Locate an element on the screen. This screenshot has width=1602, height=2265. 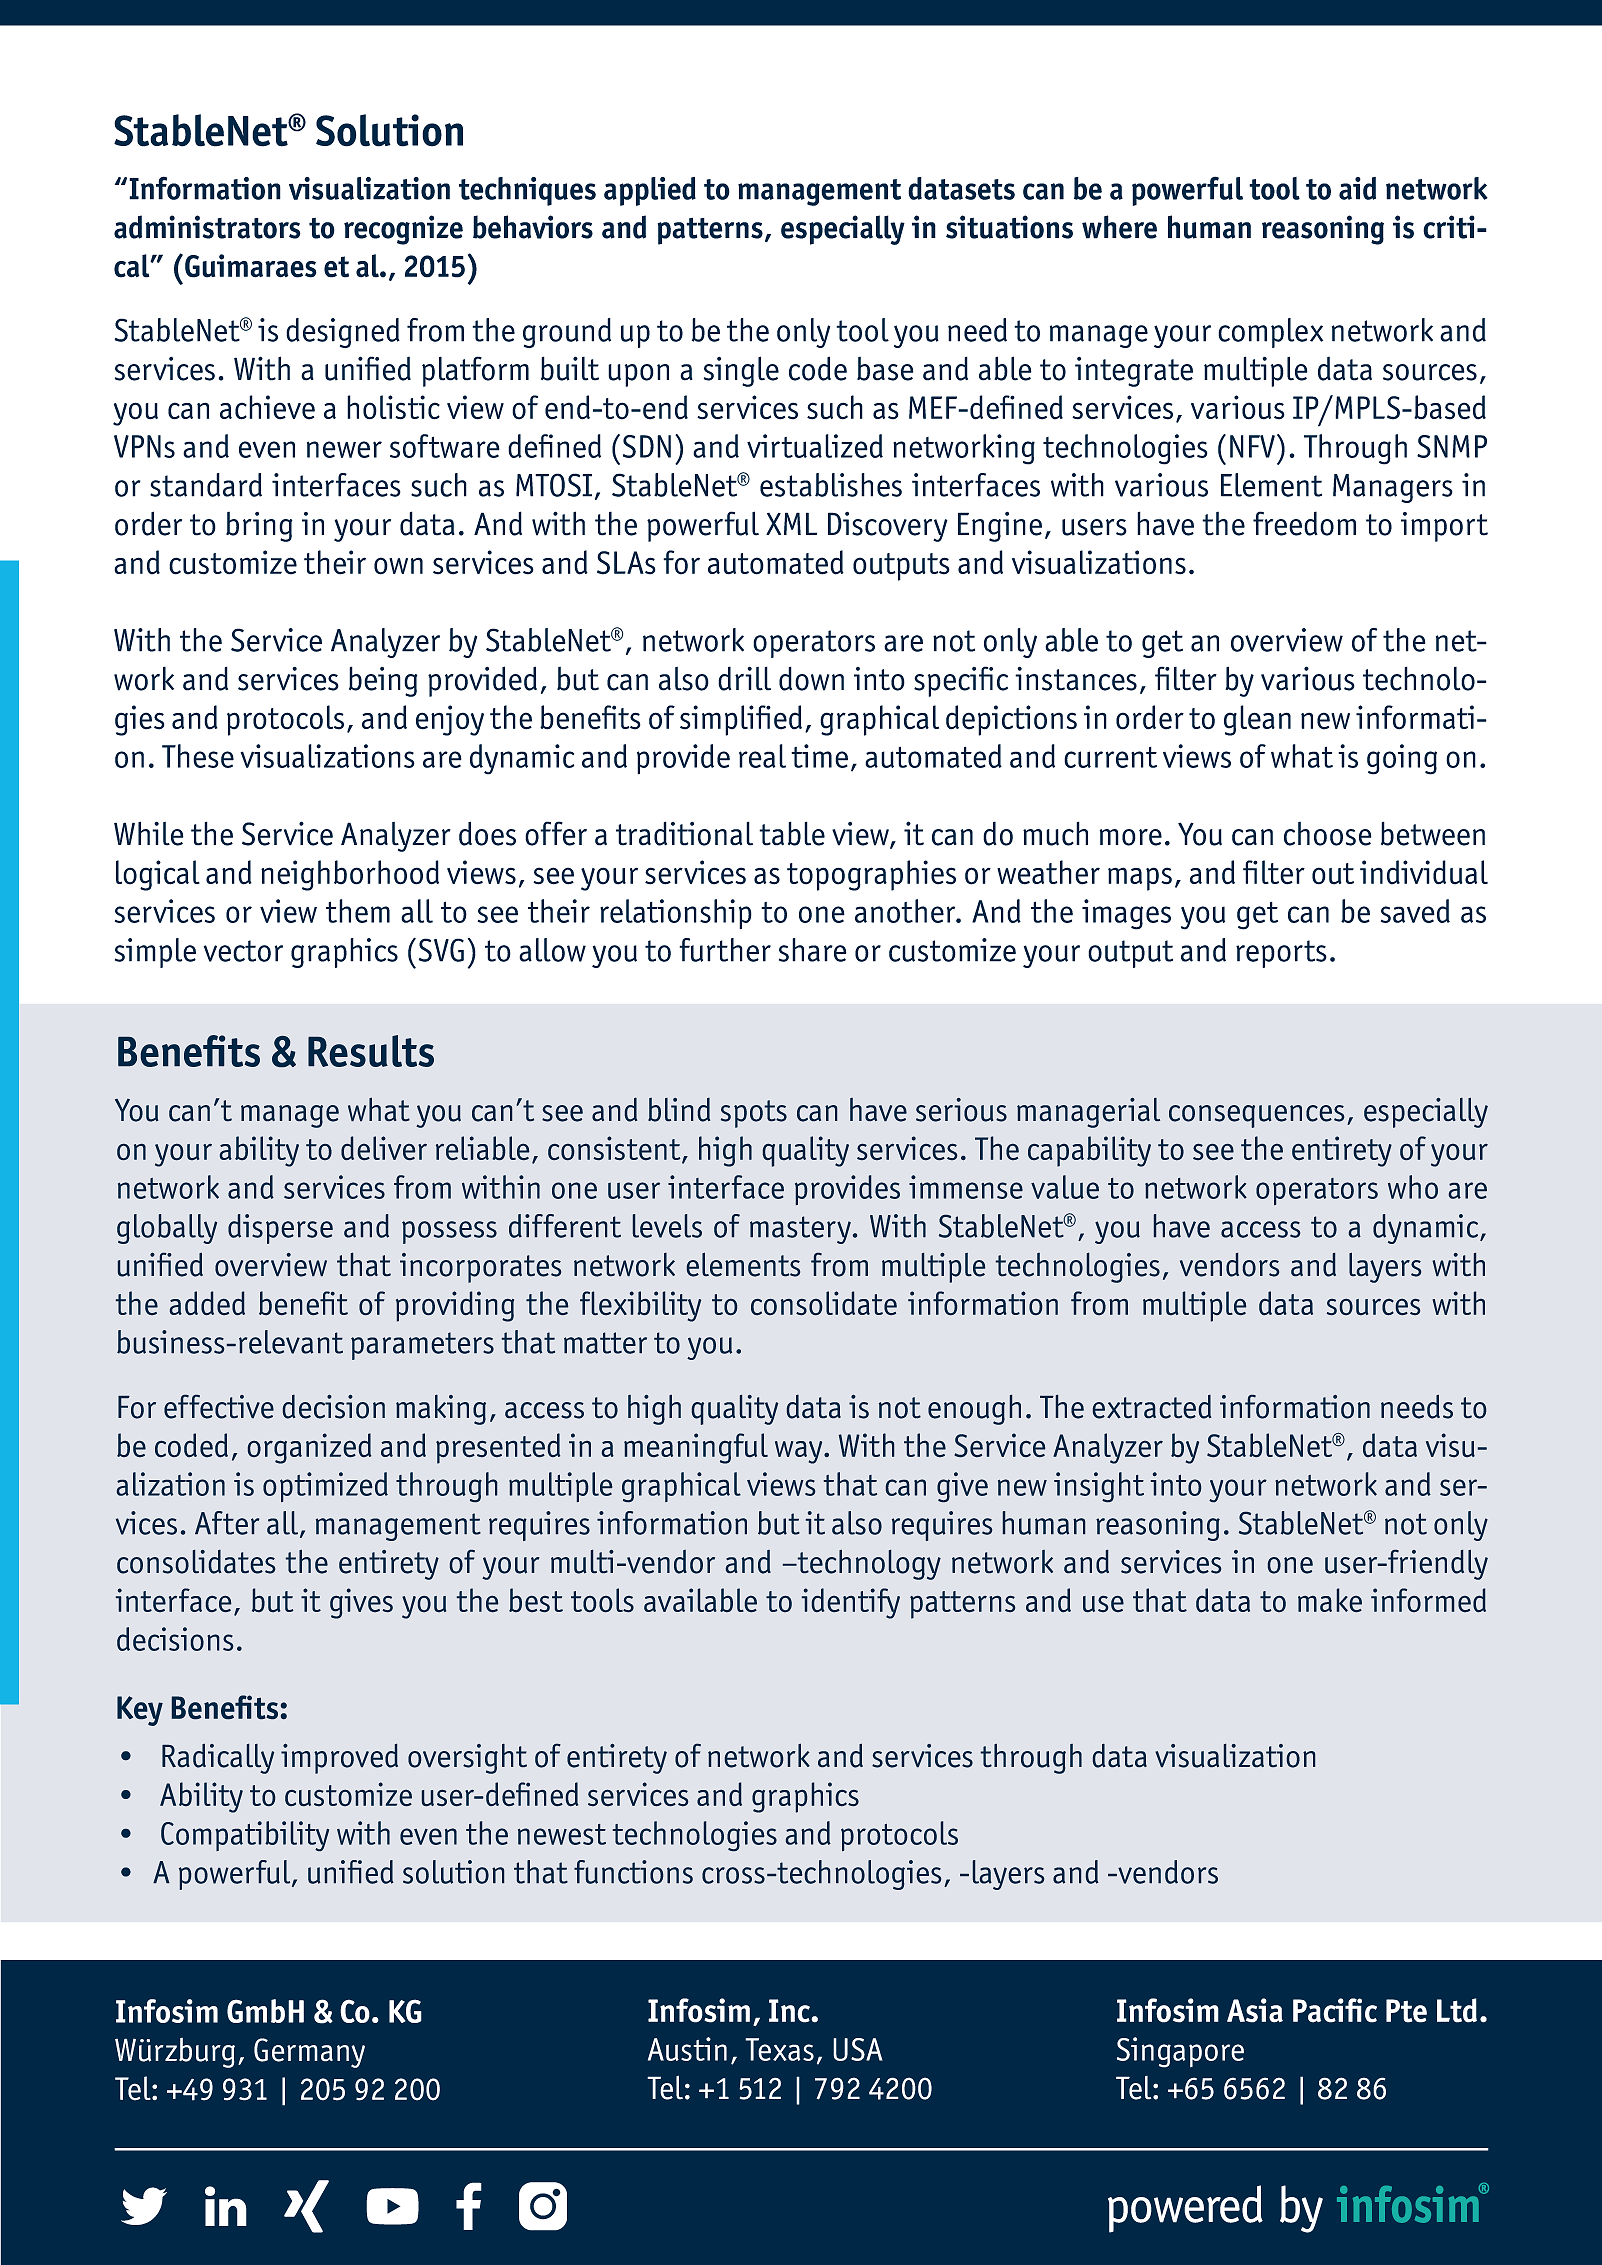
Texas is located at coordinates (779, 2049).
